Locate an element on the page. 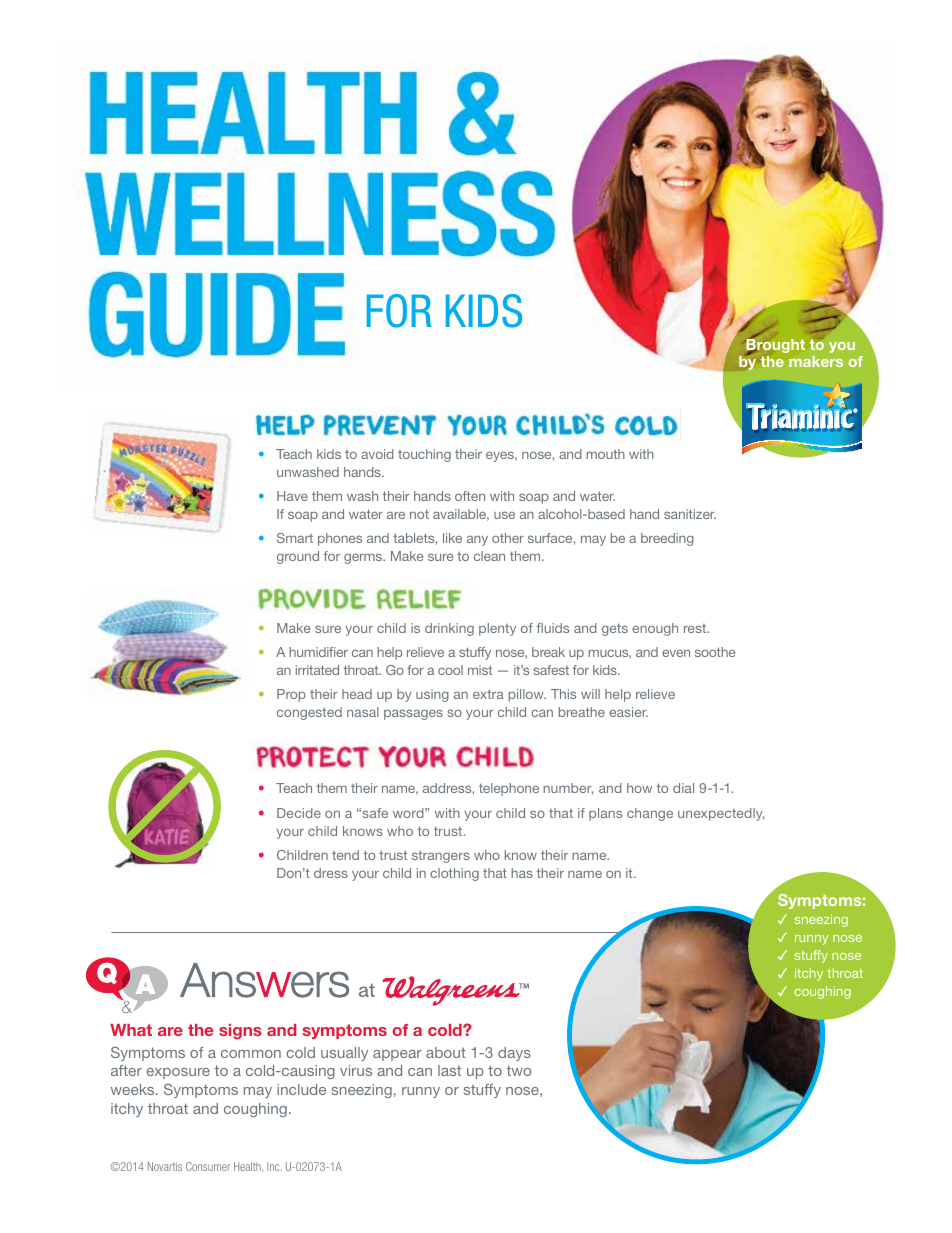  Brought is located at coordinates (775, 346).
